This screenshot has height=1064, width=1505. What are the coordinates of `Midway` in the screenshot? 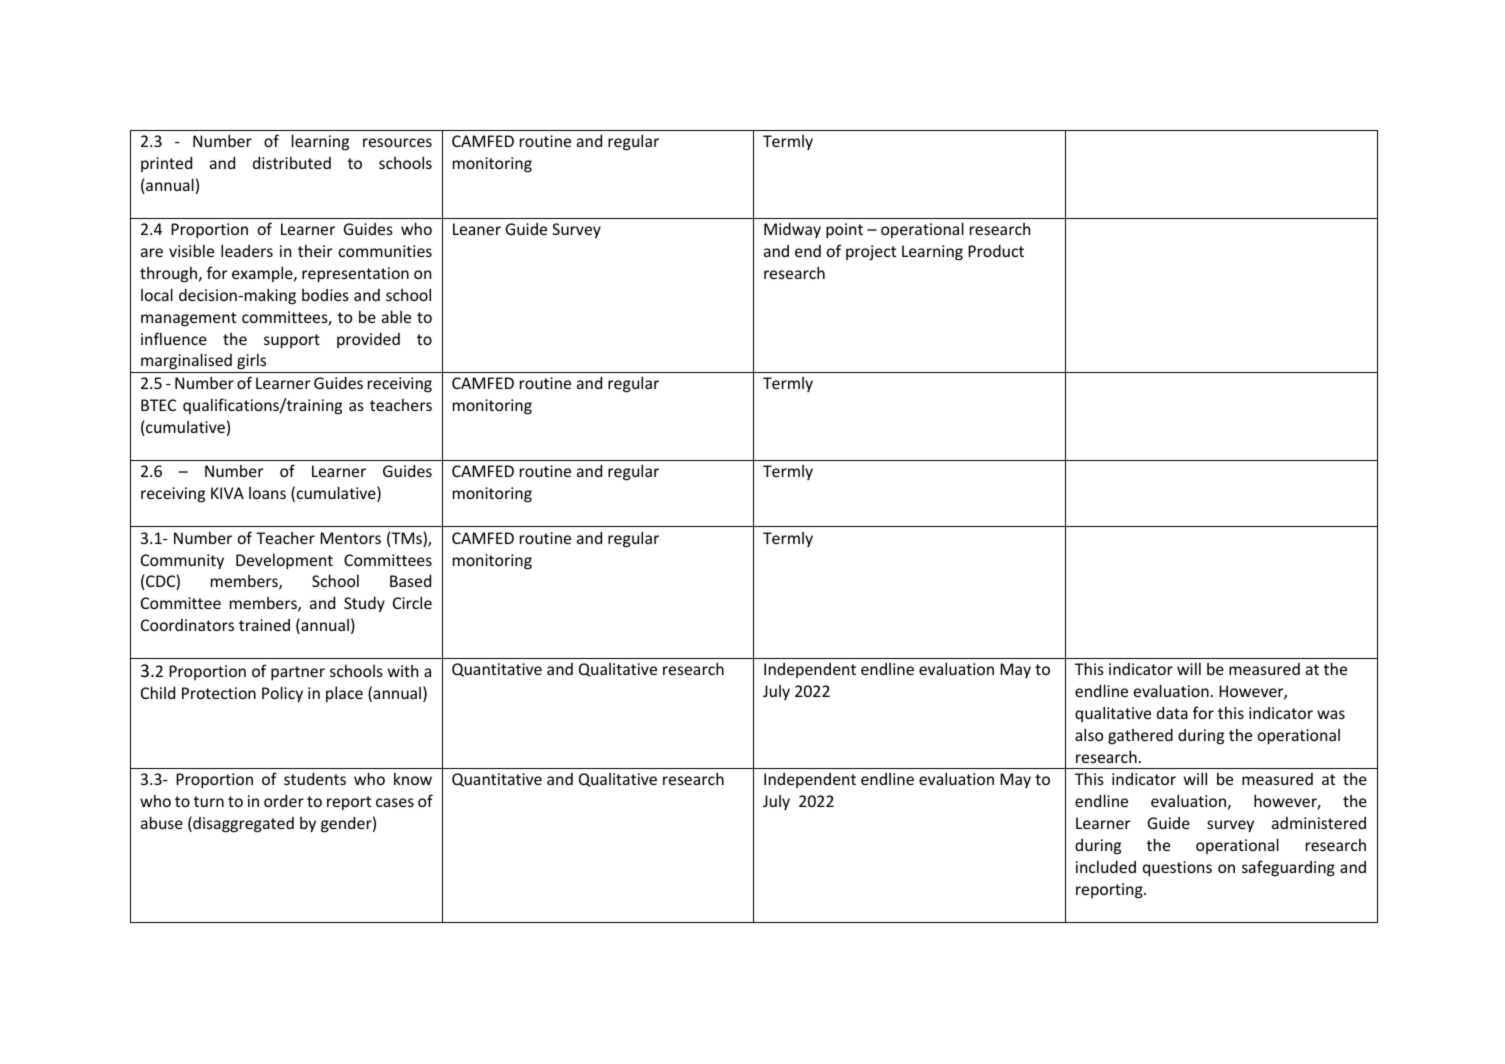 It's located at (792, 230).
